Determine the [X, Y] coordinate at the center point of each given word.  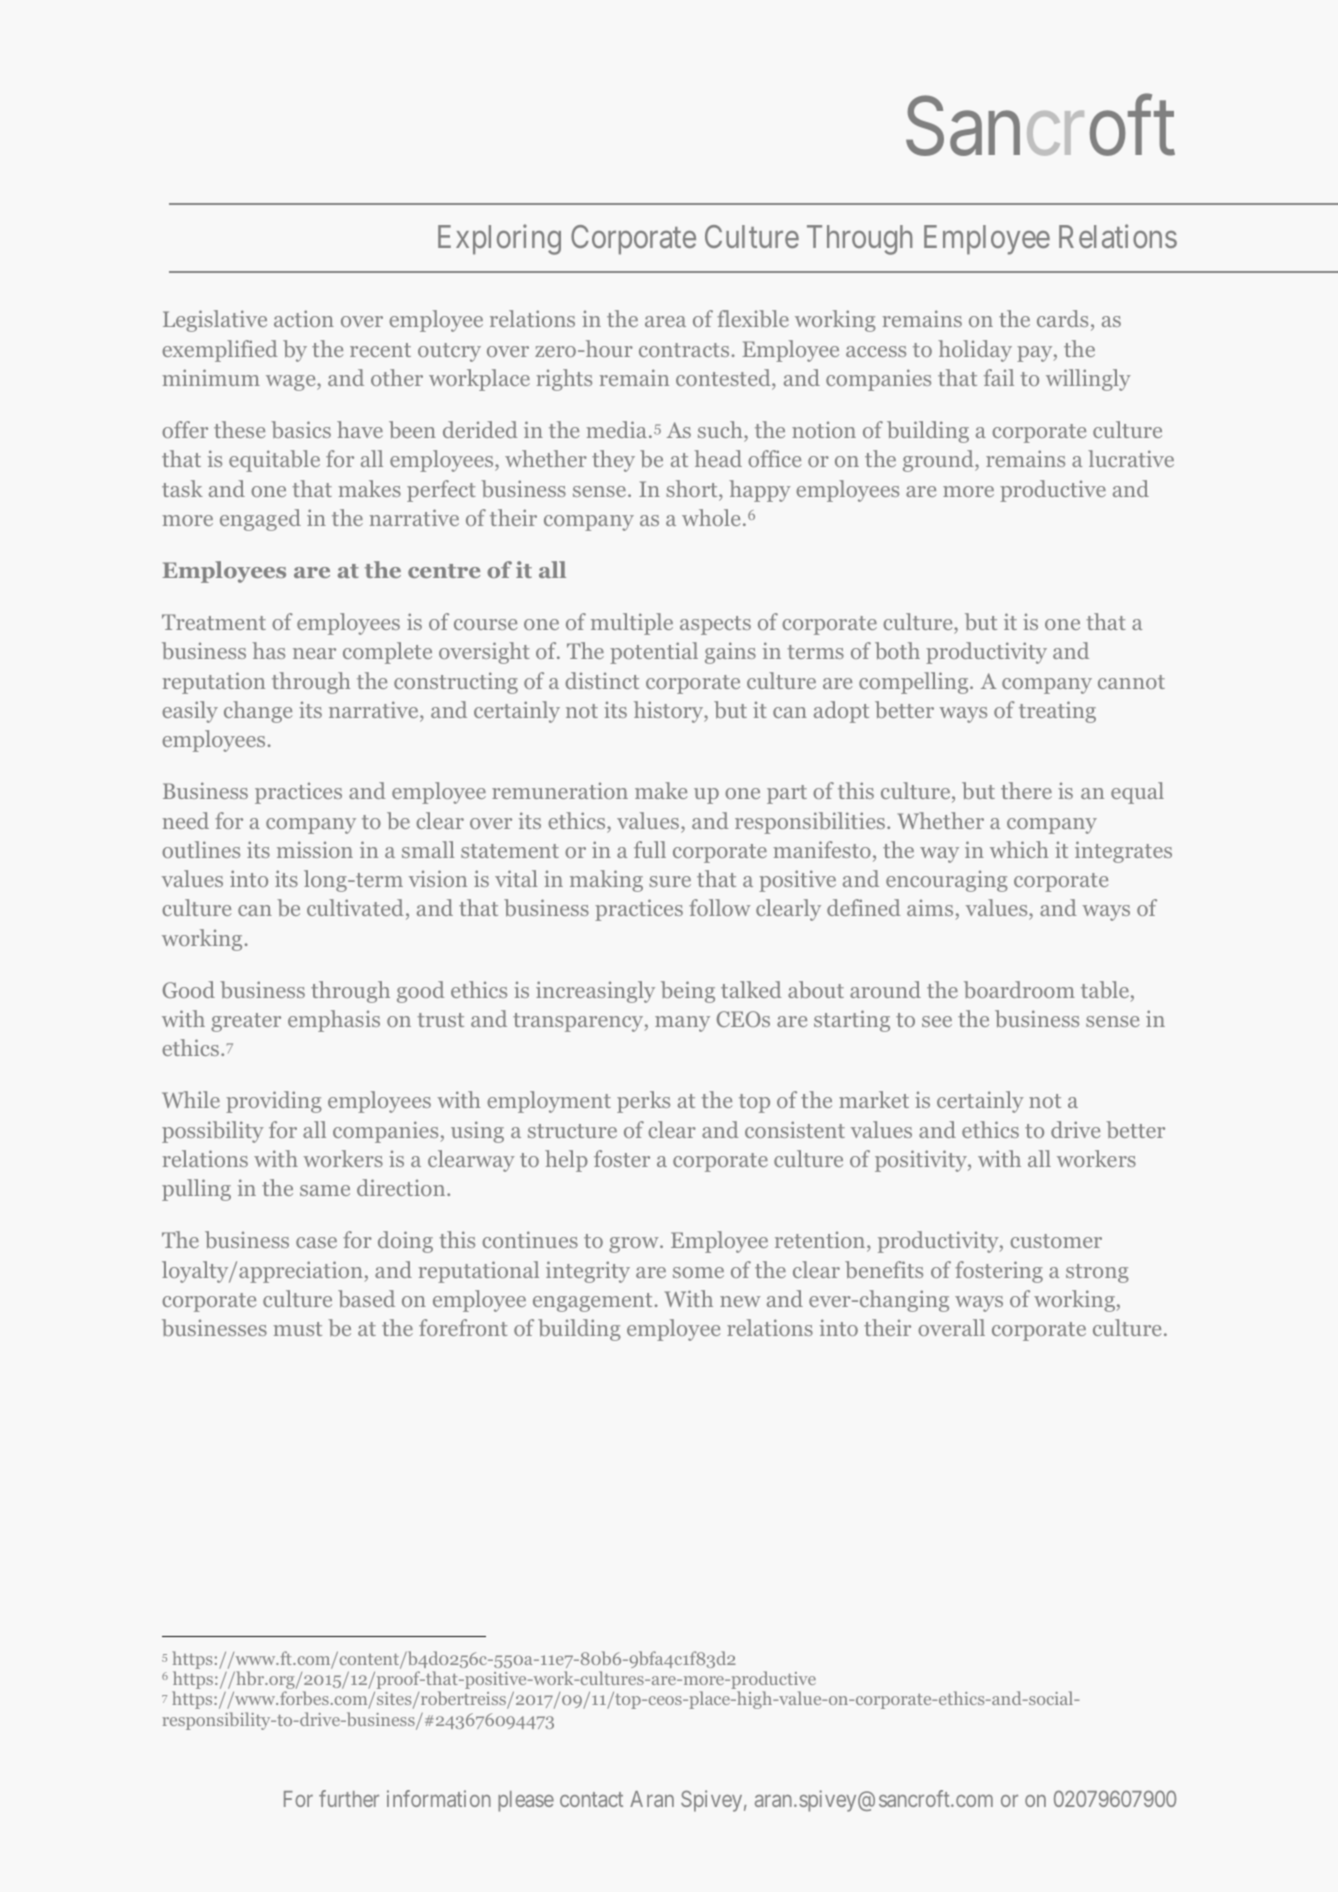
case [316, 1242]
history [670, 712]
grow [635, 1245]
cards [1062, 318]
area [665, 321]
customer [1056, 1241]
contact [591, 1799]
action [304, 318]
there [1026, 790]
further [349, 1798]
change [258, 712]
